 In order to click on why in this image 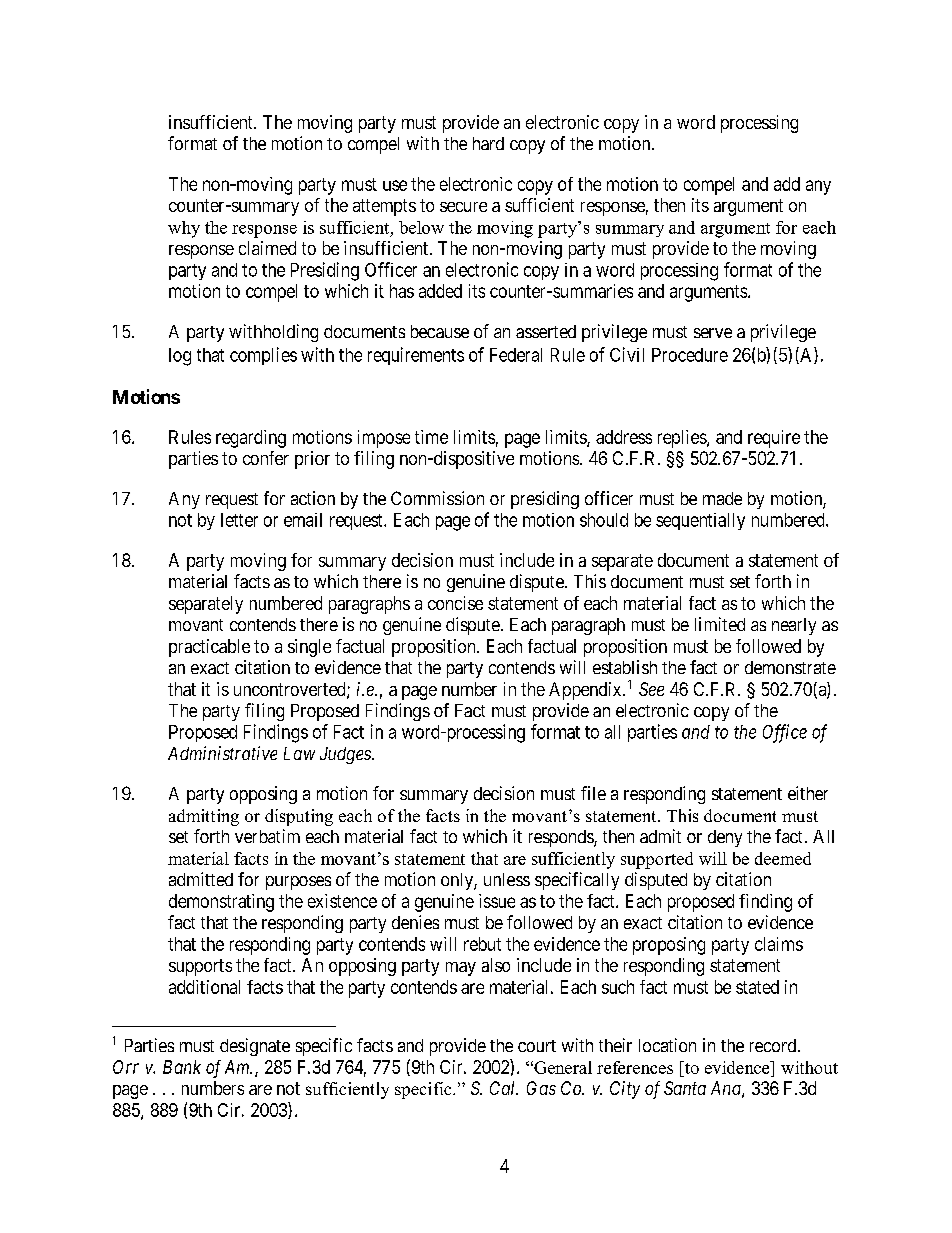, I will do `click(184, 229)`.
